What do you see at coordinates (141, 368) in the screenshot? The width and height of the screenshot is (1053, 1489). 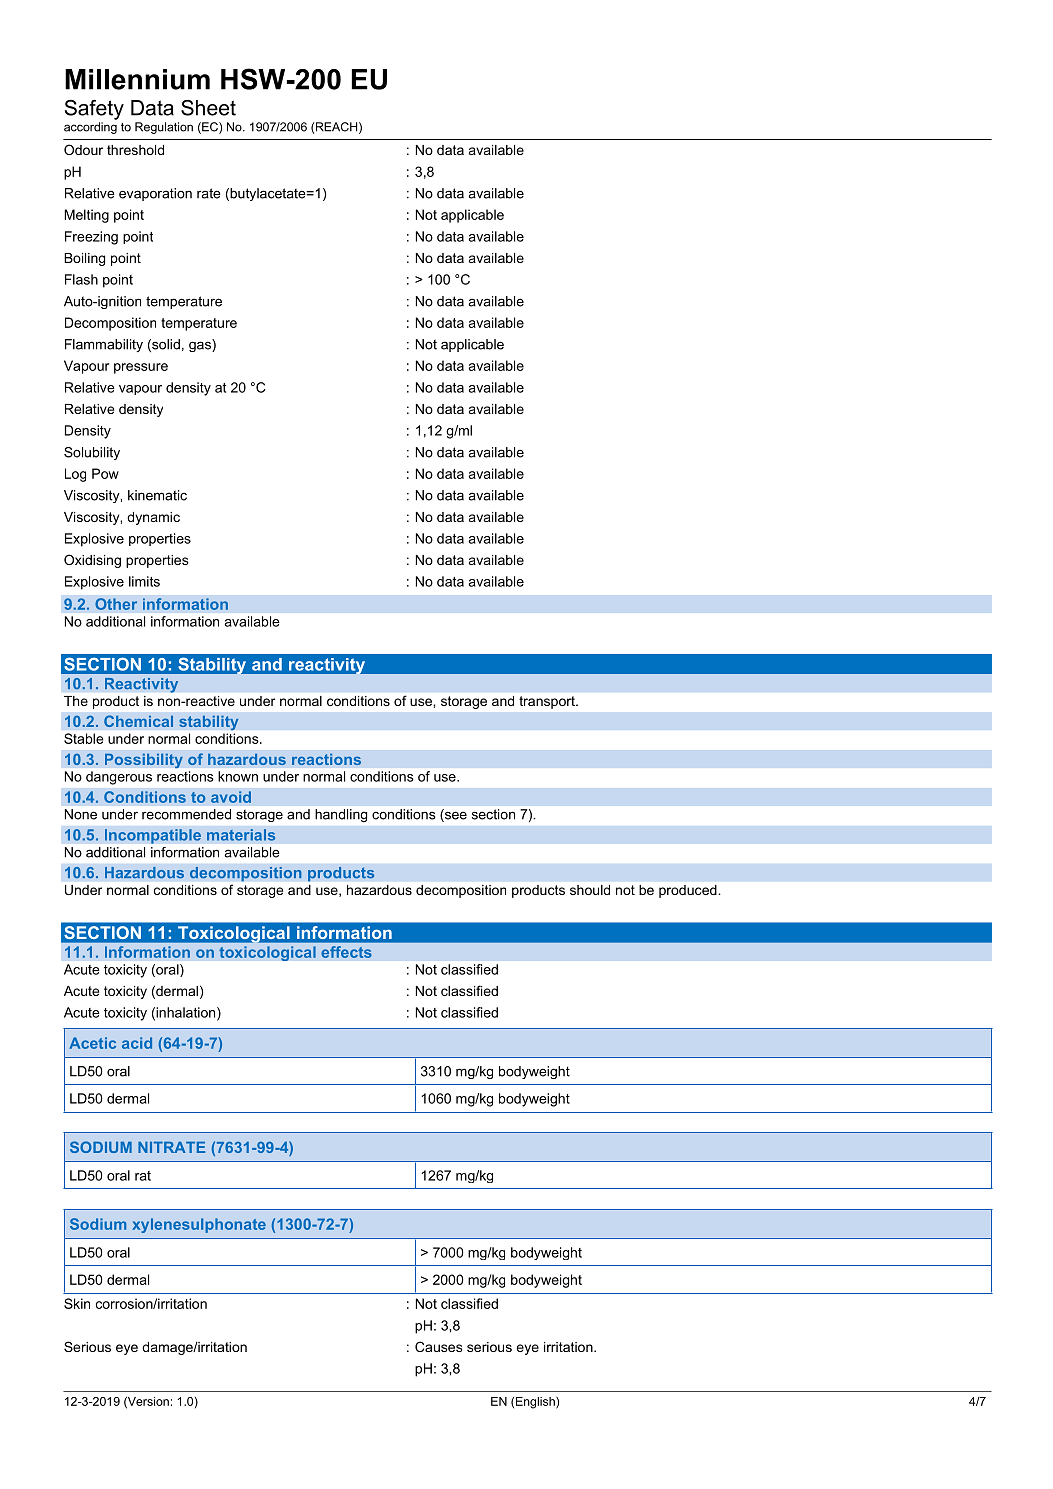 I see `pressure` at bounding box center [141, 368].
